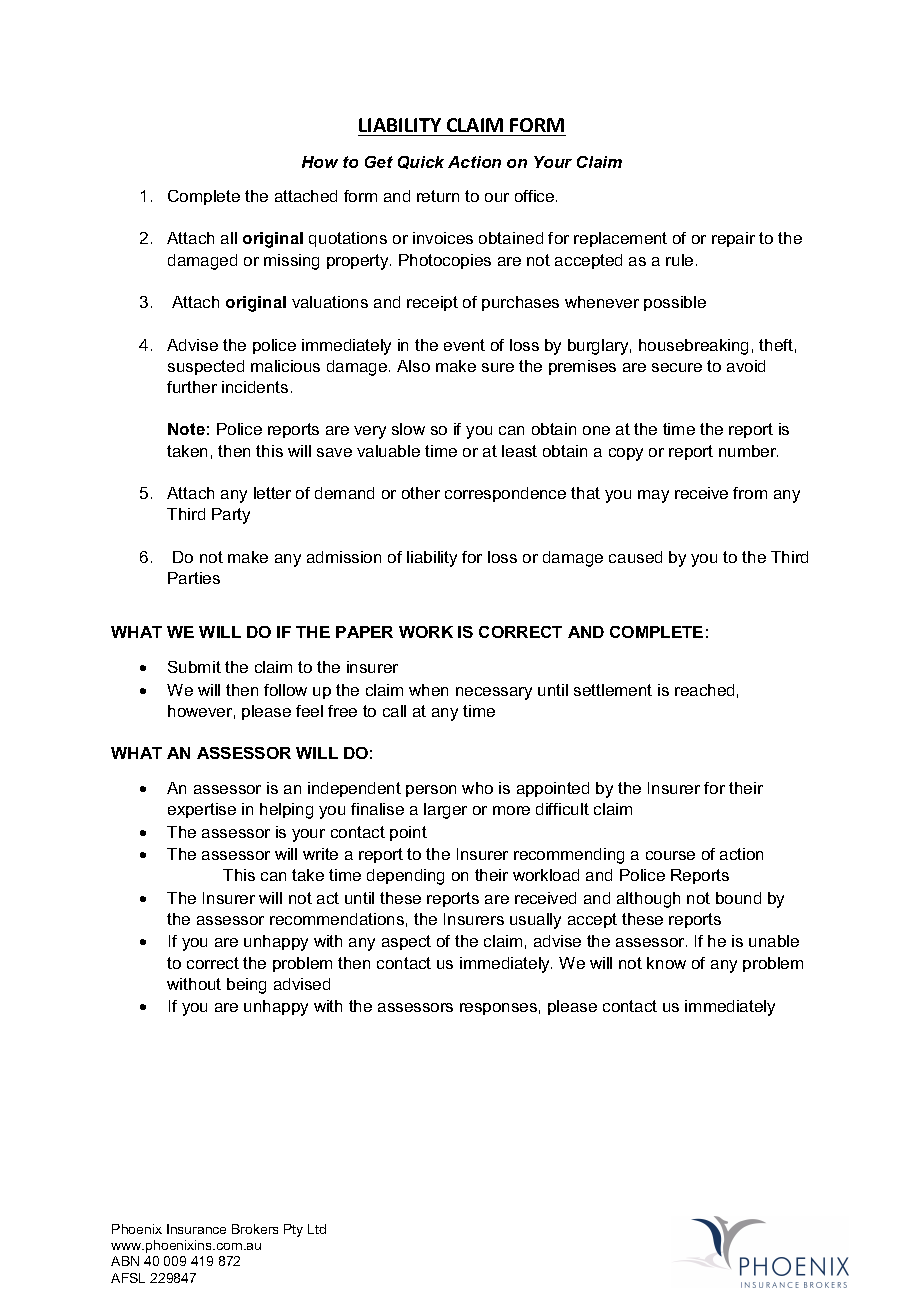  Describe the element at coordinates (291, 262) in the screenshot. I see `missing` at that location.
